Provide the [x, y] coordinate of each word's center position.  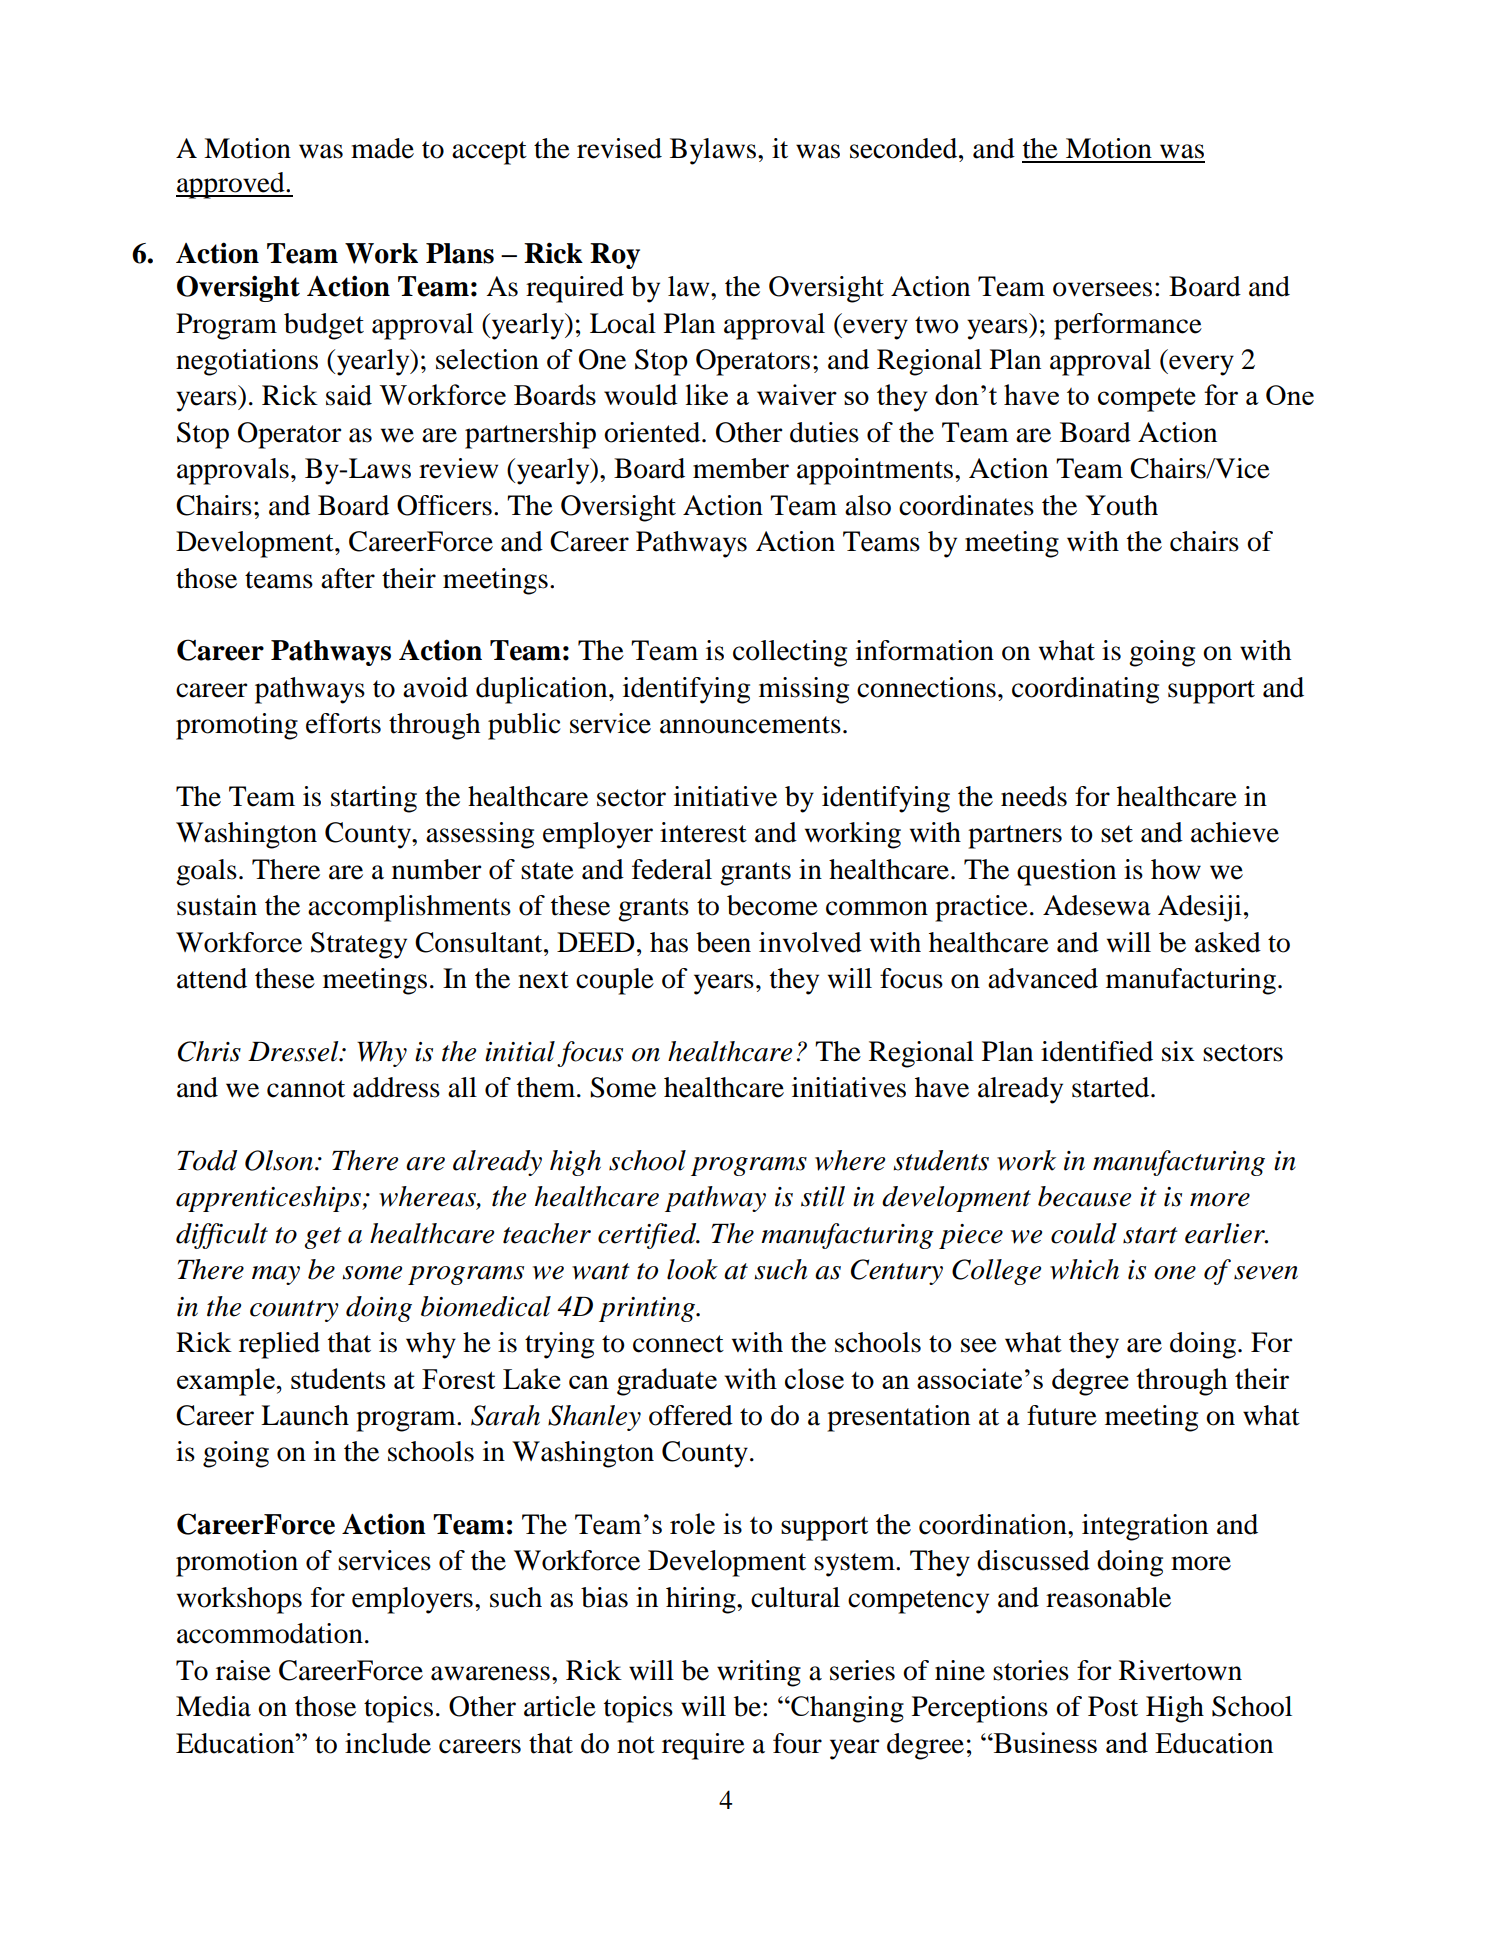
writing [759, 1673]
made [382, 148]
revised [619, 148]
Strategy [359, 945]
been [723, 942]
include [388, 1743]
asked [1228, 942]
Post [1113, 1706]
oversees [1102, 289]
